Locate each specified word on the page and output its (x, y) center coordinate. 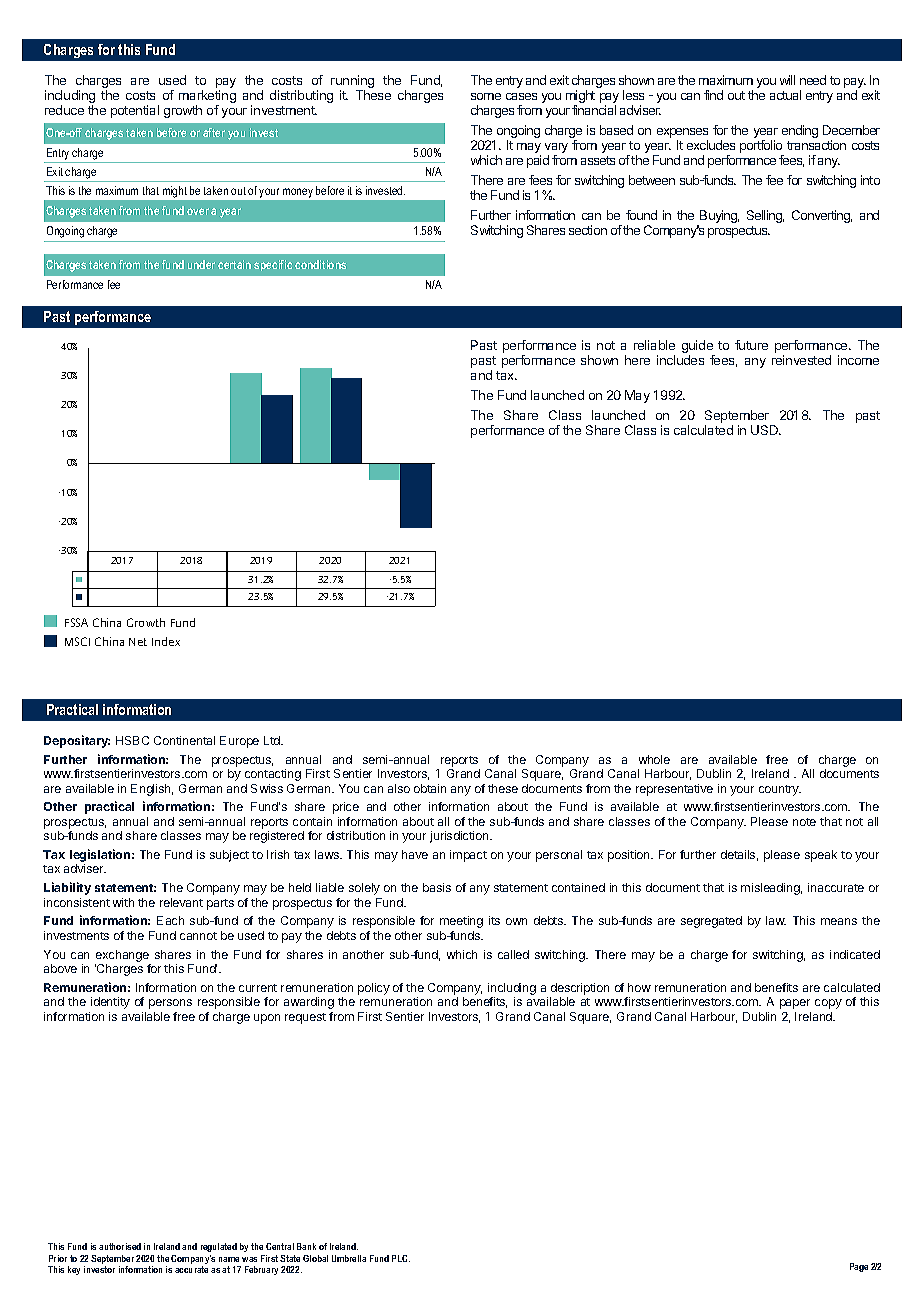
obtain (430, 788)
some (486, 96)
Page (859, 1267)
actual (785, 95)
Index (166, 641)
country (780, 790)
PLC (401, 1258)
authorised (120, 1246)
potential (135, 111)
